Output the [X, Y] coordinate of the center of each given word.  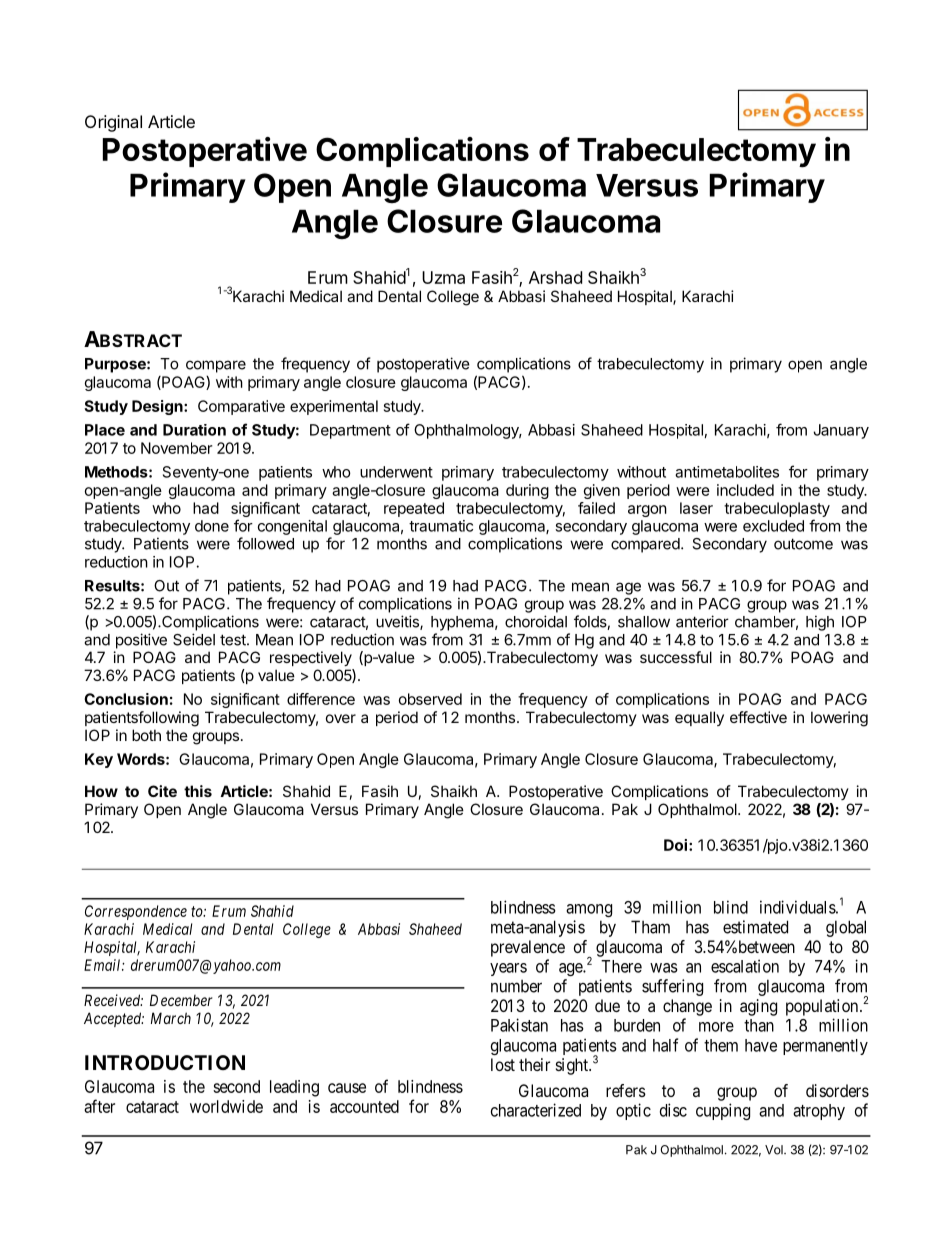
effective [758, 717]
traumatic [441, 526]
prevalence [528, 948]
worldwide [226, 1106]
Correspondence [136, 912]
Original [113, 123]
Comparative [241, 407]
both [146, 735]
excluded [773, 526]
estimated [755, 927]
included [745, 490]
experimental [334, 407]
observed [430, 699]
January [841, 431]
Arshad [555, 277]
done [212, 526]
